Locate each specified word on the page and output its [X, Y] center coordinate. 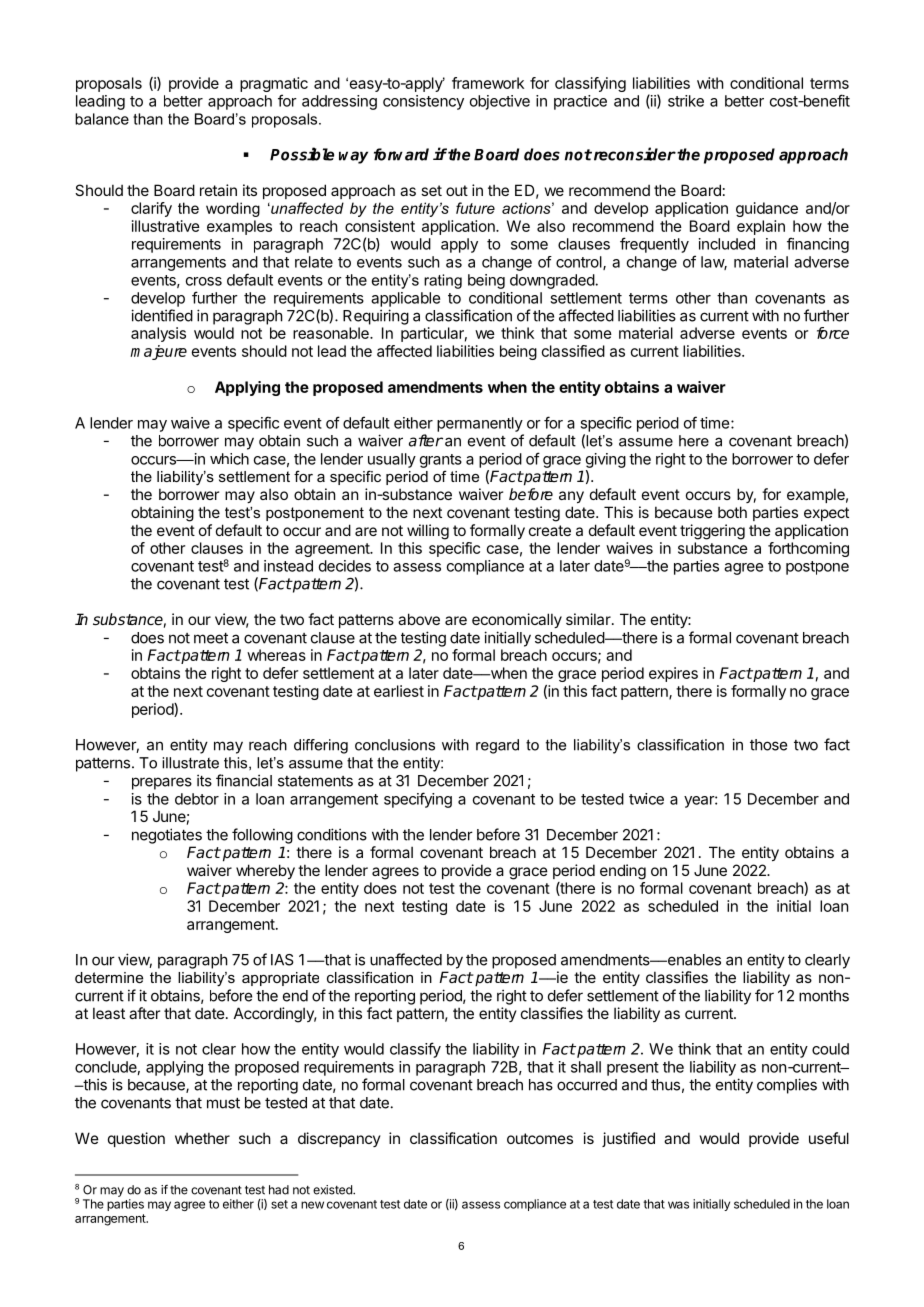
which [229, 459]
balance [102, 119]
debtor [197, 799]
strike [686, 101]
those [768, 745]
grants [441, 461]
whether [202, 1138]
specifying [418, 800]
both [732, 512]
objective [500, 102]
